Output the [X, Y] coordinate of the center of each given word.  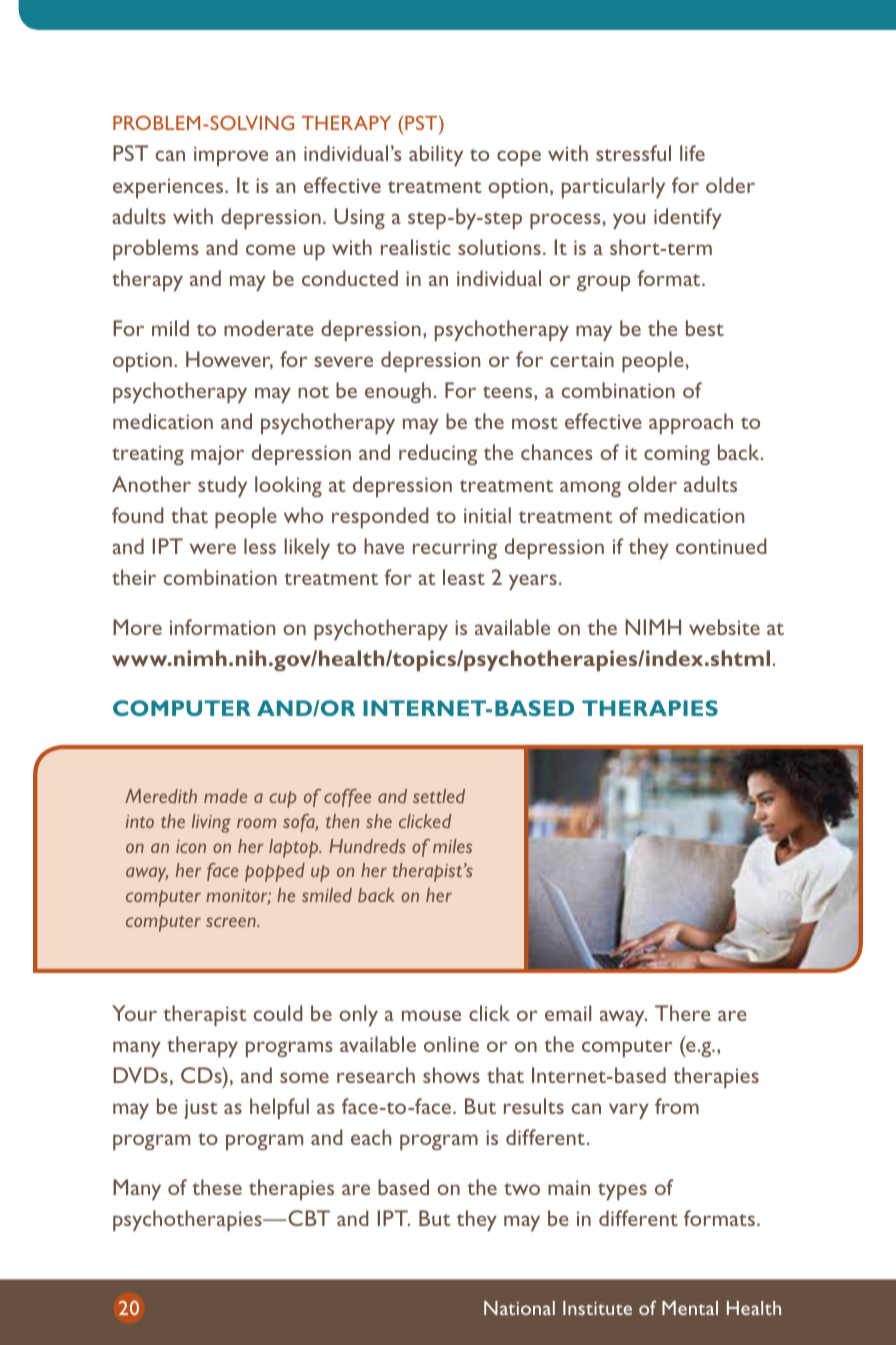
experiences [169, 188]
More [137, 627]
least [464, 577]
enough [398, 392]
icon [191, 846]
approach [691, 423]
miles [452, 846]
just [201, 1109]
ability [436, 155]
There [683, 1013]
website [724, 627]
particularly [613, 187]
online [451, 1044]
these [217, 1187]
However [229, 360]
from [677, 1106]
